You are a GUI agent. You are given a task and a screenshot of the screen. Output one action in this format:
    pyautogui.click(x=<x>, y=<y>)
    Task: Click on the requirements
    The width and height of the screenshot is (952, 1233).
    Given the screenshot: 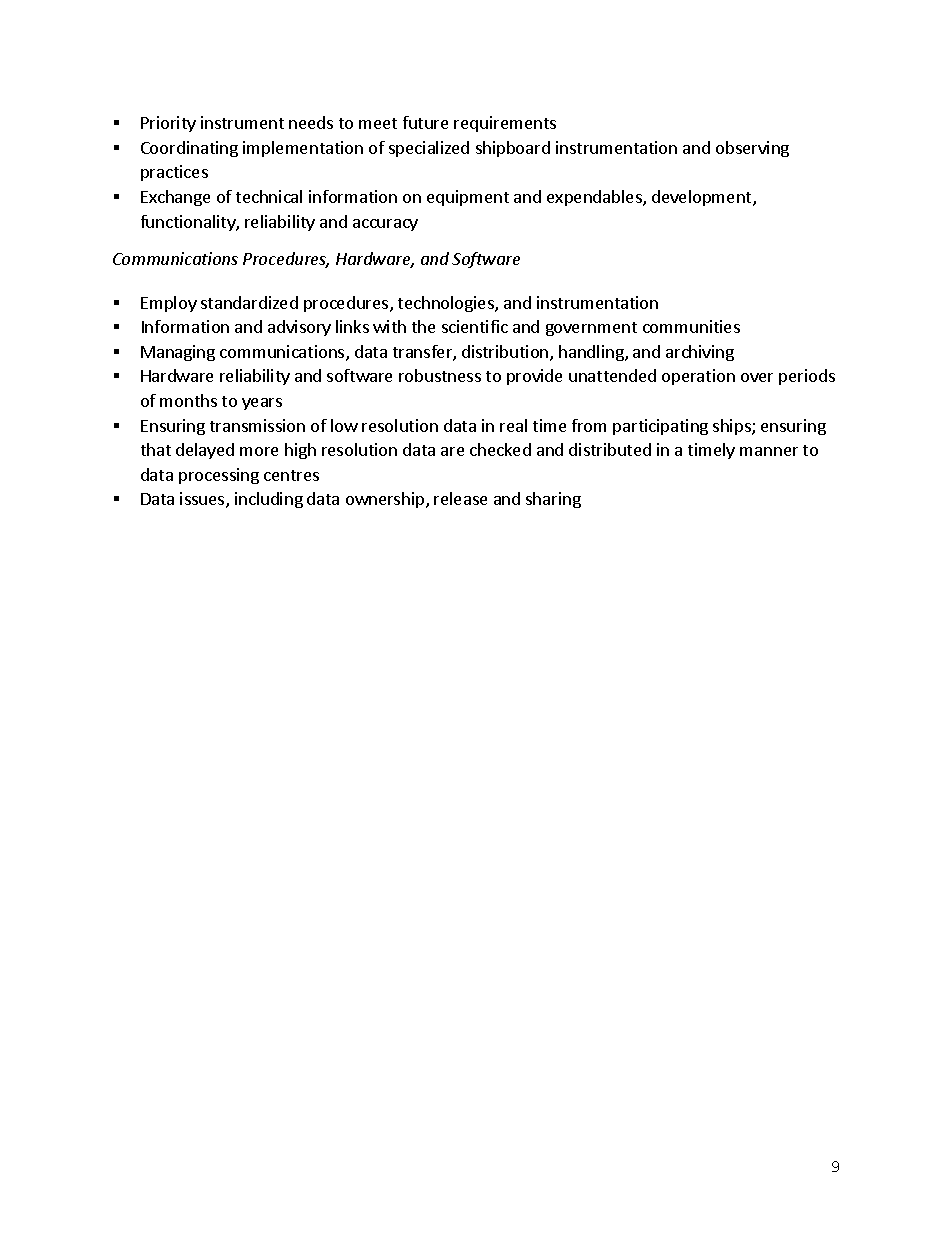 What is the action you would take?
    pyautogui.click(x=505, y=124)
